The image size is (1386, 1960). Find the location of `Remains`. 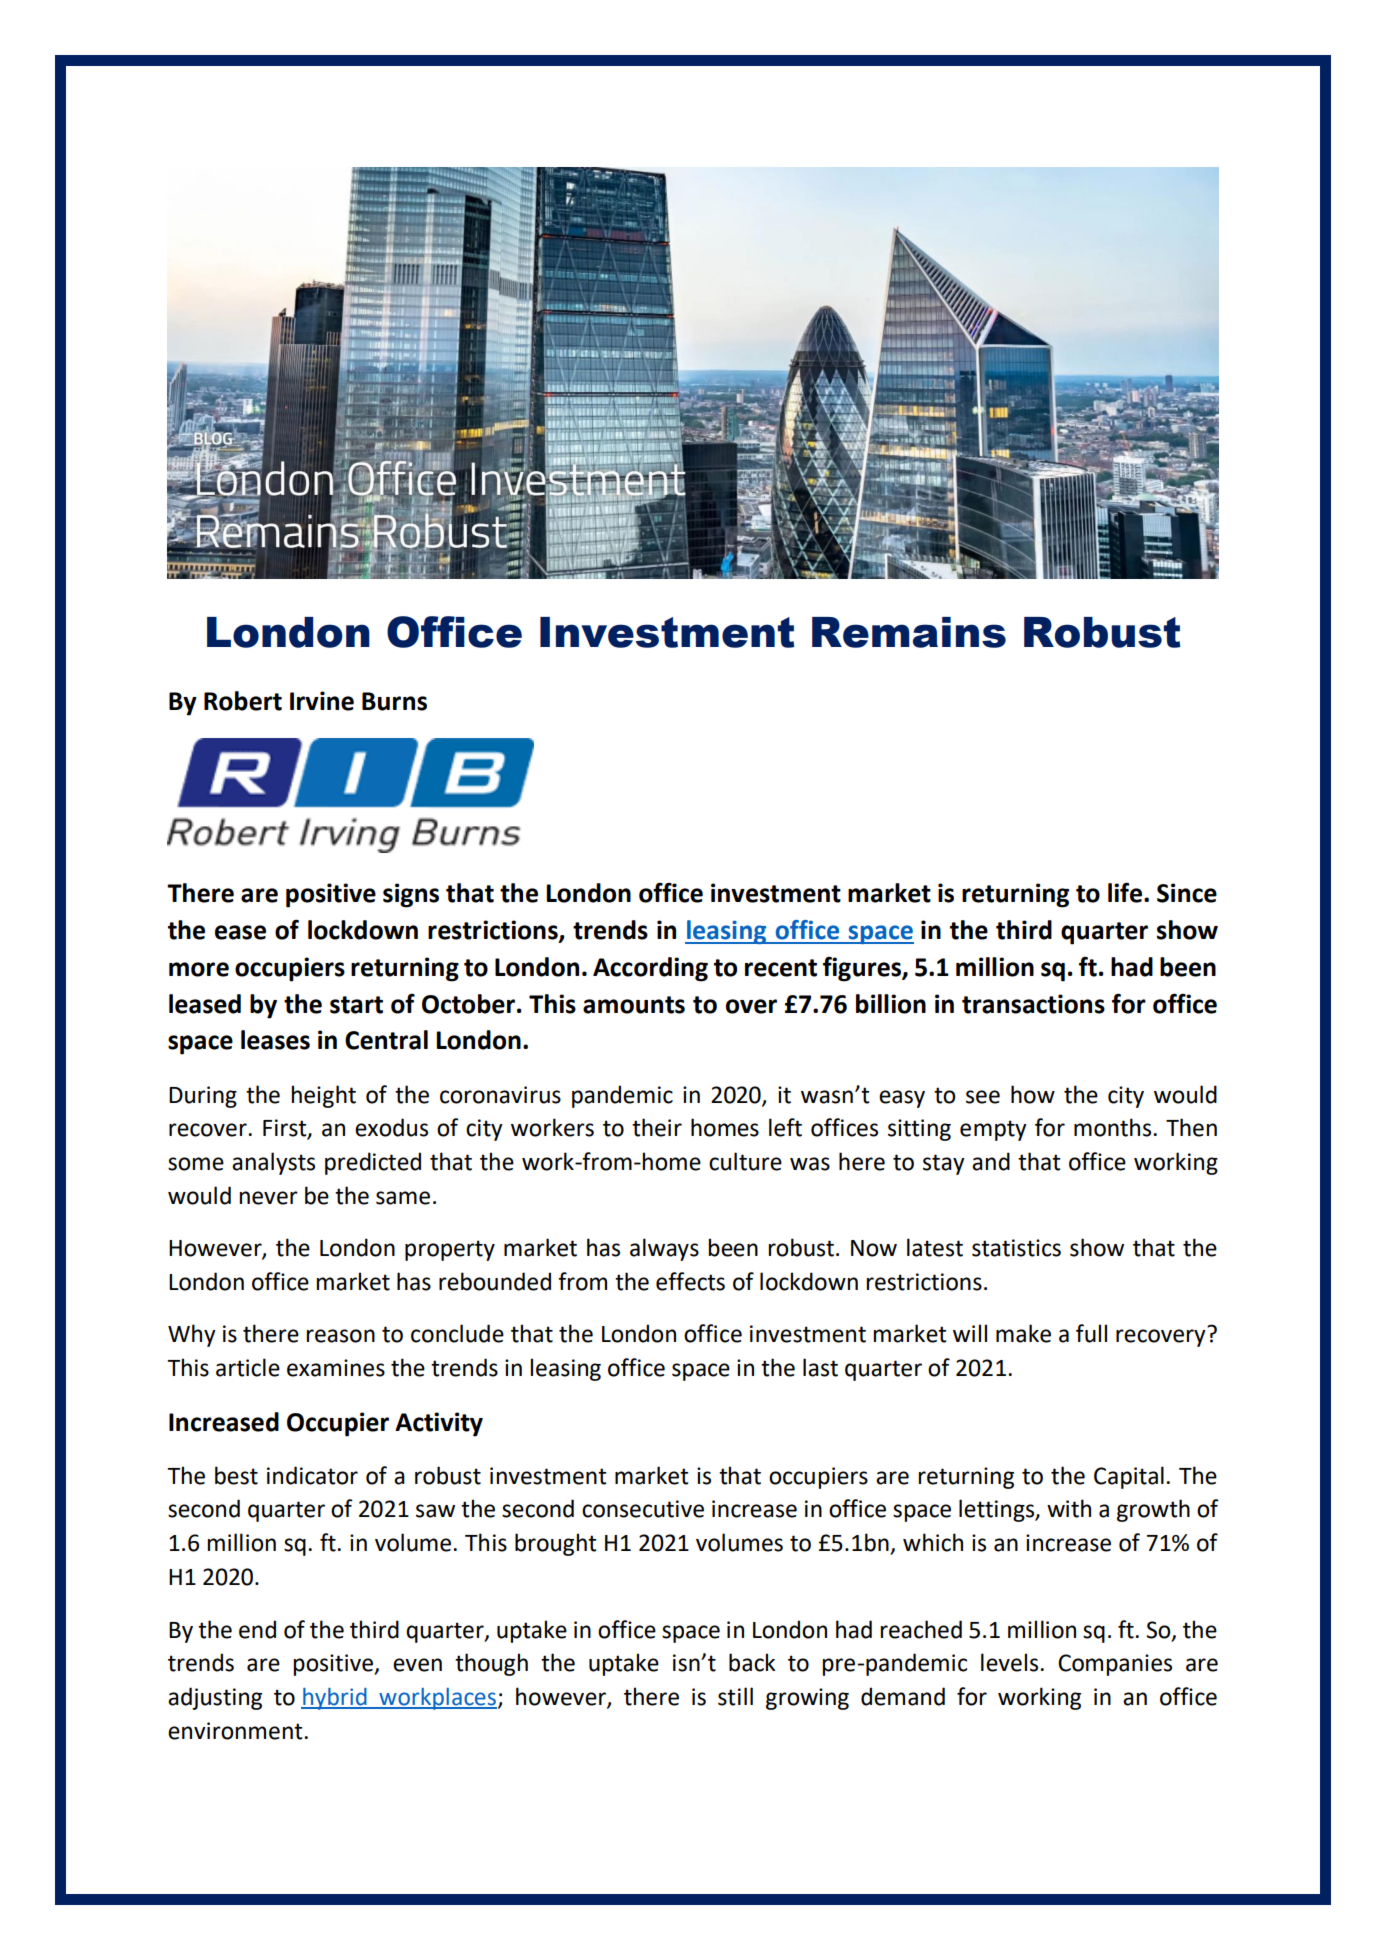

Remains is located at coordinates (909, 632).
